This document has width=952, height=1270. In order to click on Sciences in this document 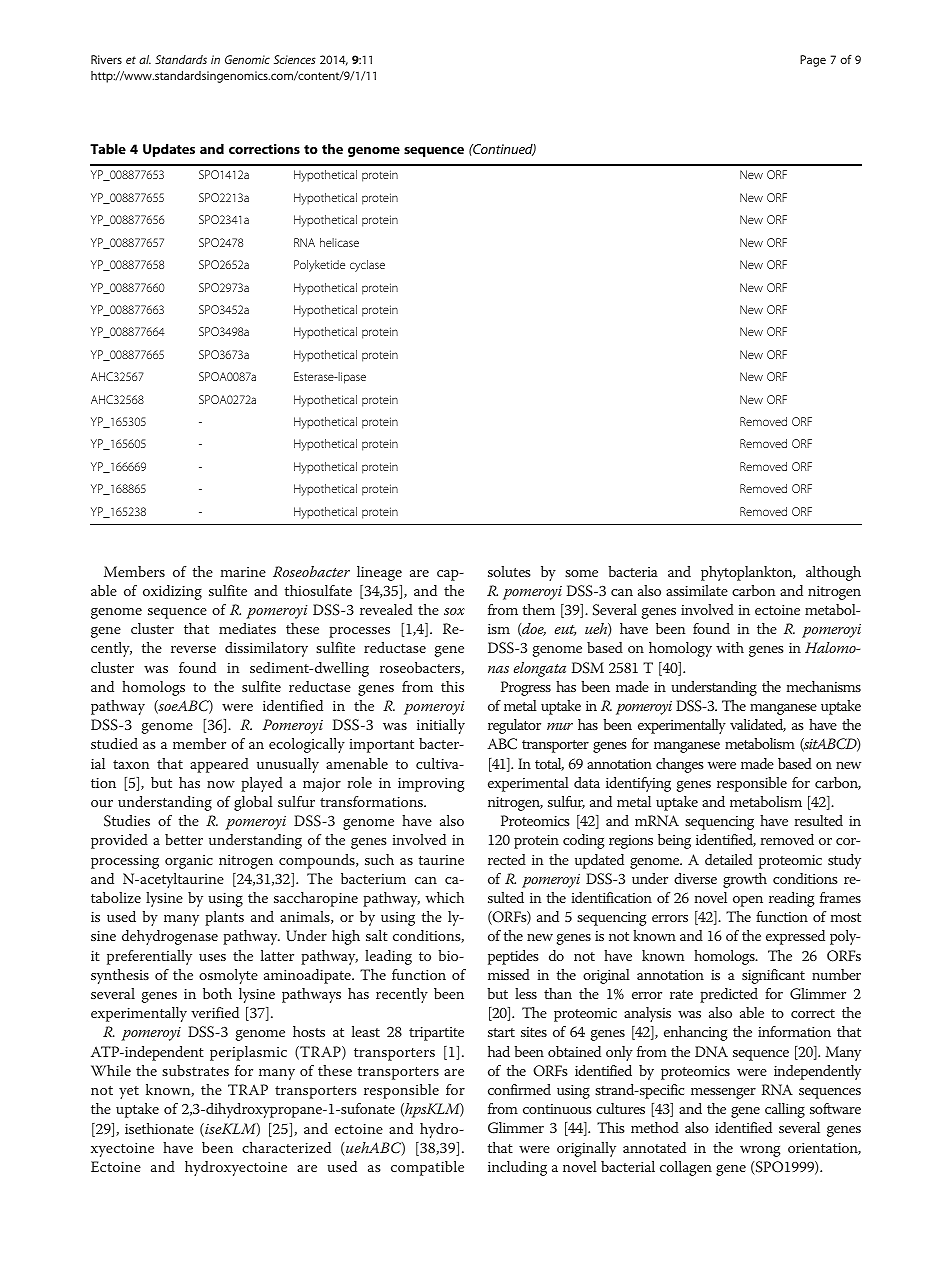, I will do `click(295, 59)`.
